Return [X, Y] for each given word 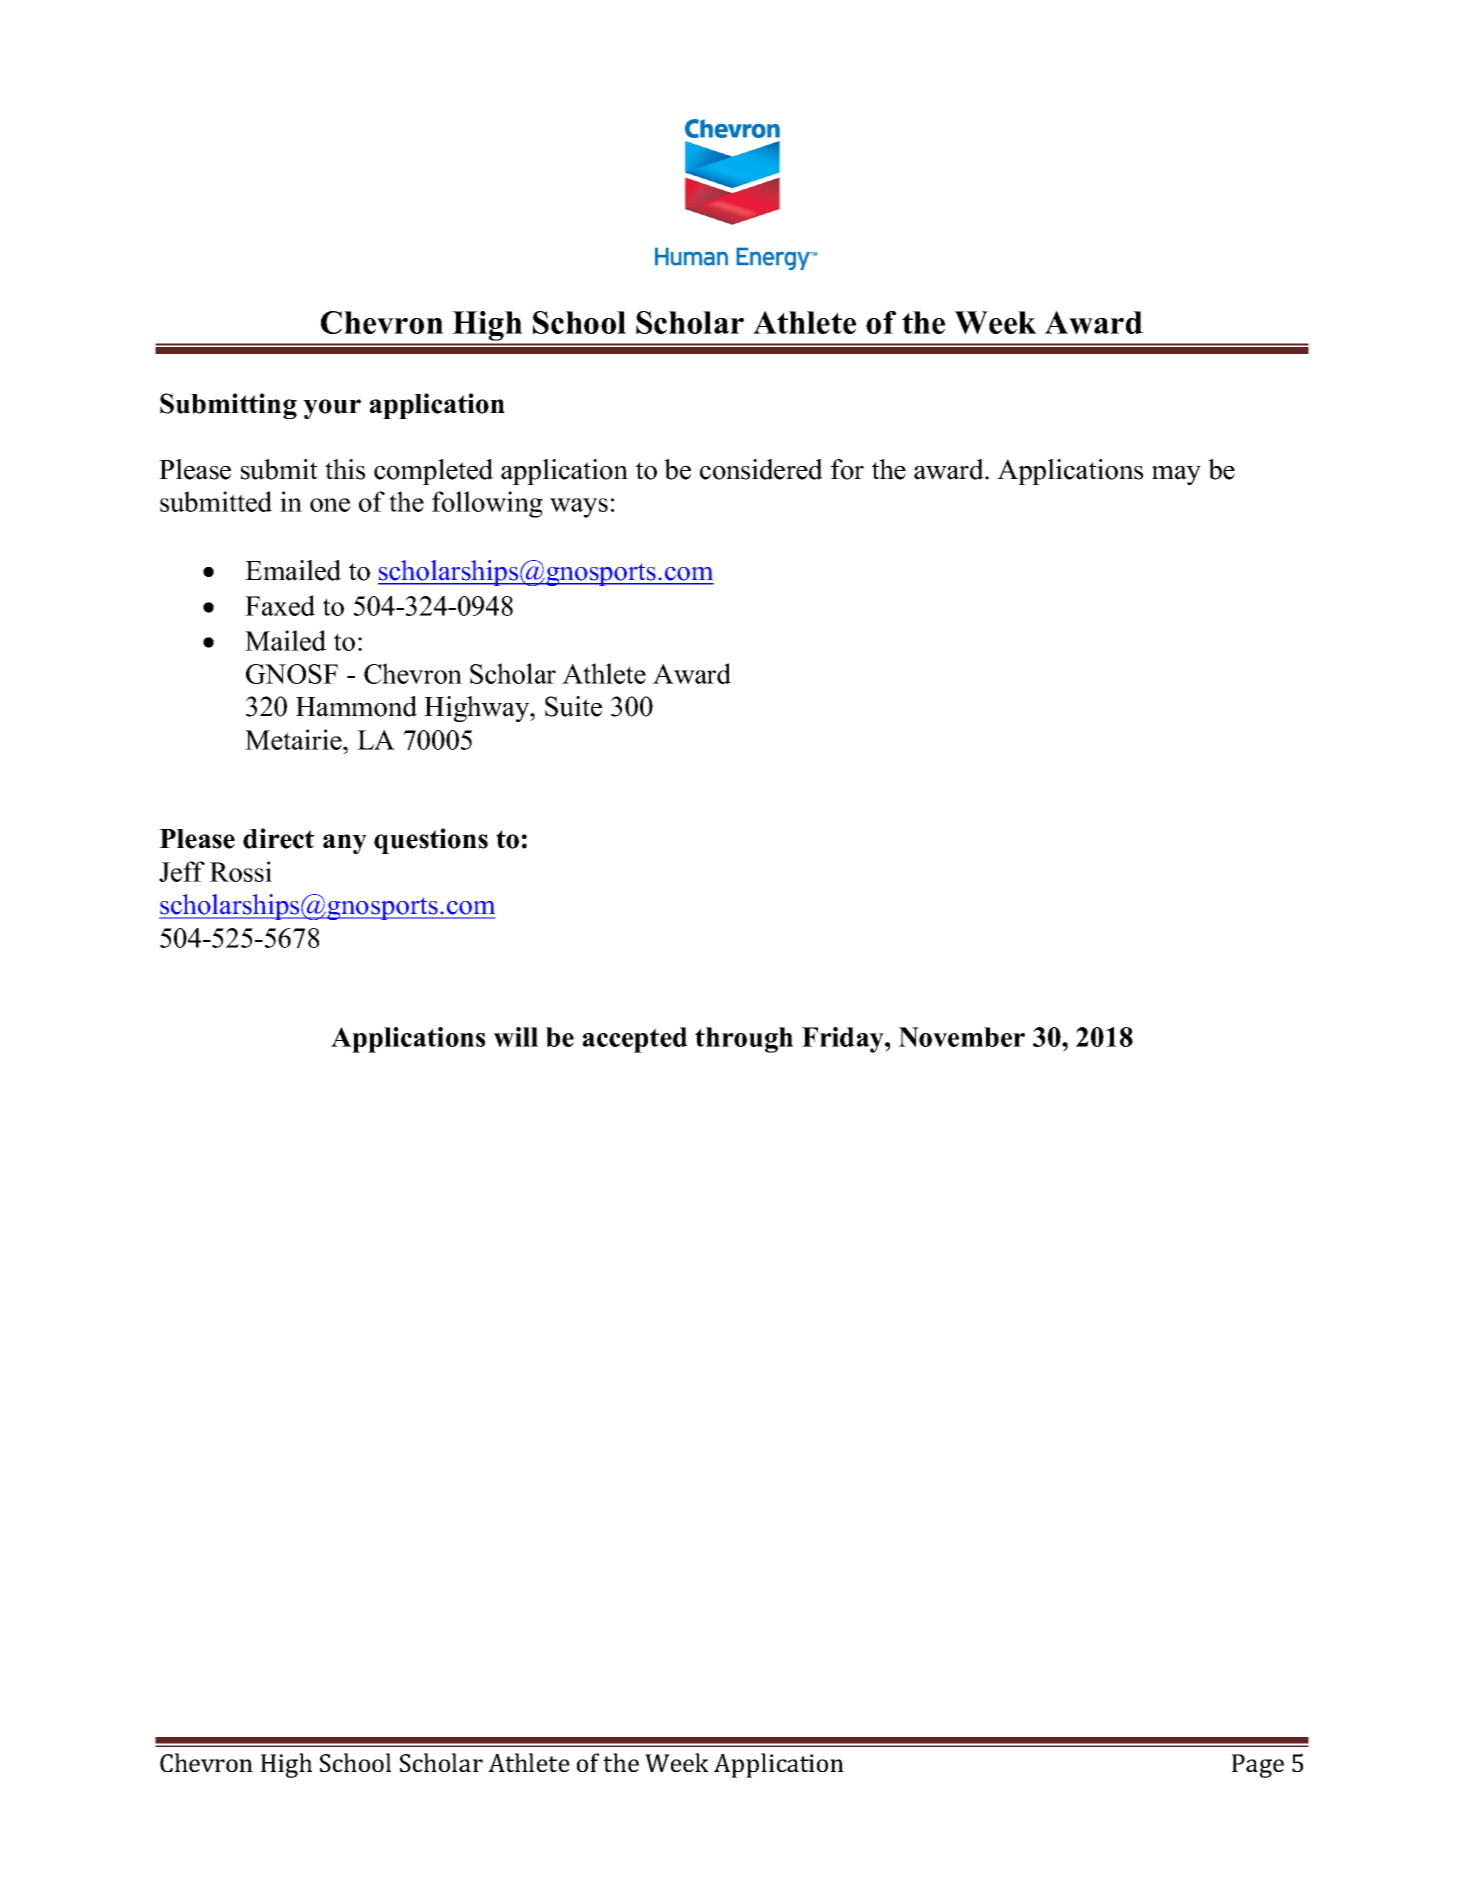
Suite [573, 706]
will [515, 1037]
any [345, 844]
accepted [635, 1040]
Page [1258, 1766]
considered [761, 469]
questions [431, 841]
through [744, 1040]
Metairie [294, 739]
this [345, 469]
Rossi [241, 871]
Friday [844, 1040]
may [1176, 475]
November [962, 1037]
